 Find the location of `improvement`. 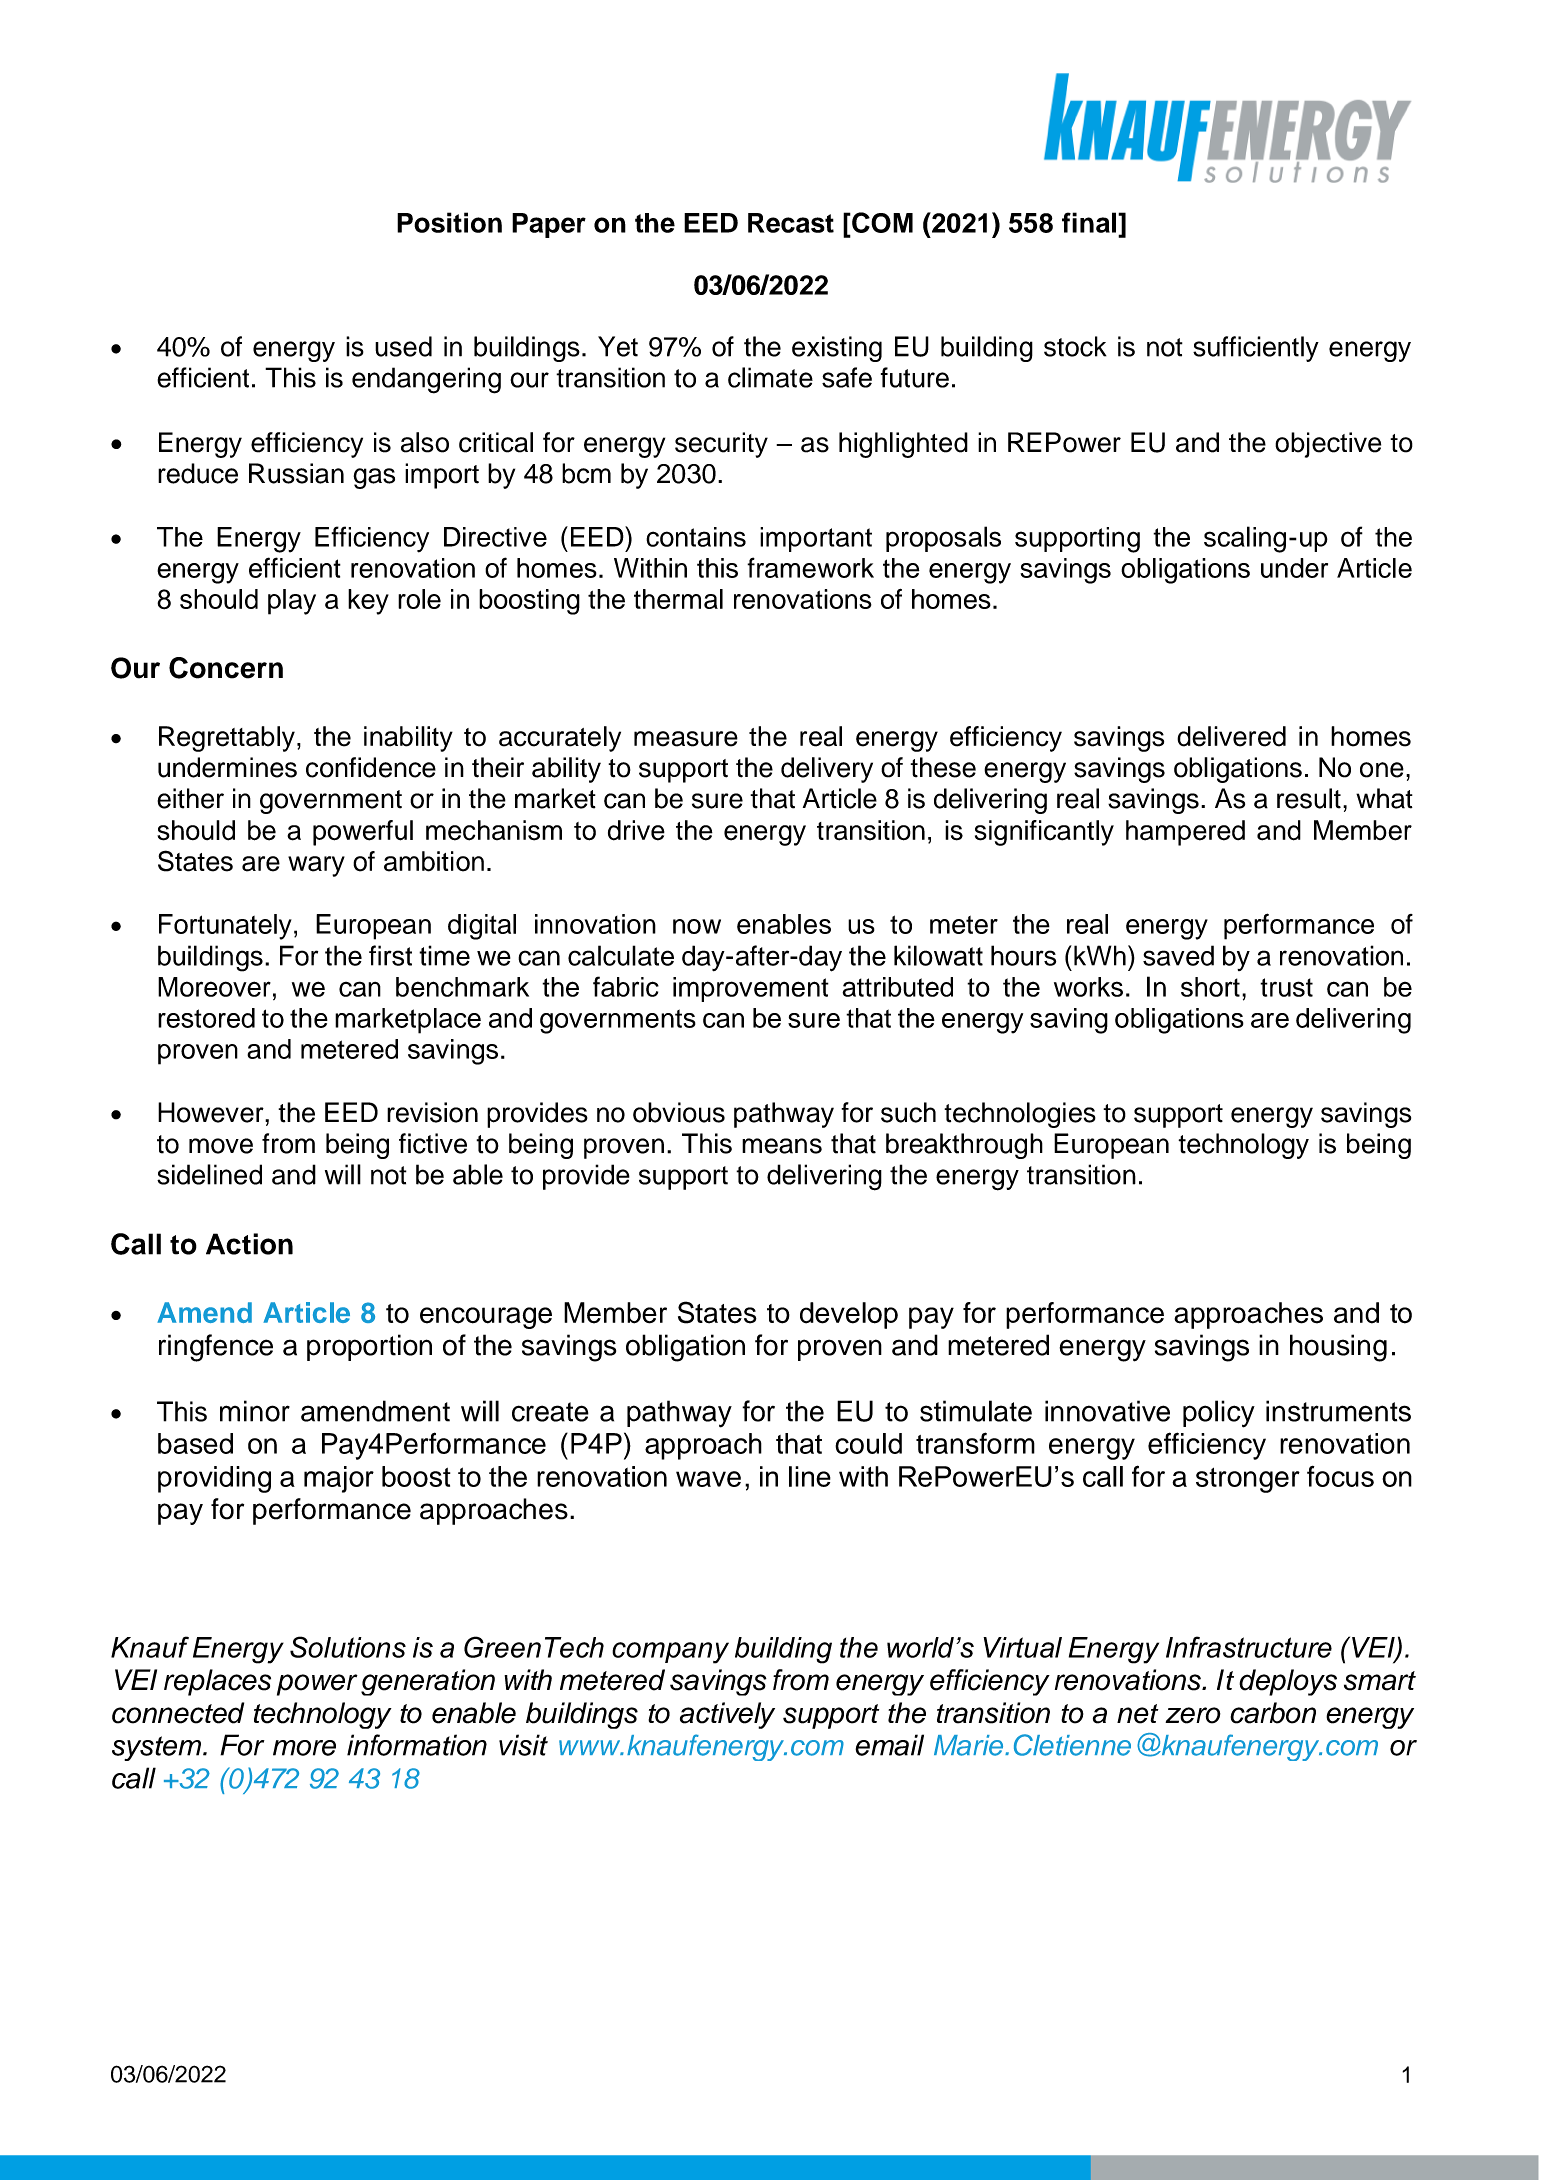

improvement is located at coordinates (751, 989).
